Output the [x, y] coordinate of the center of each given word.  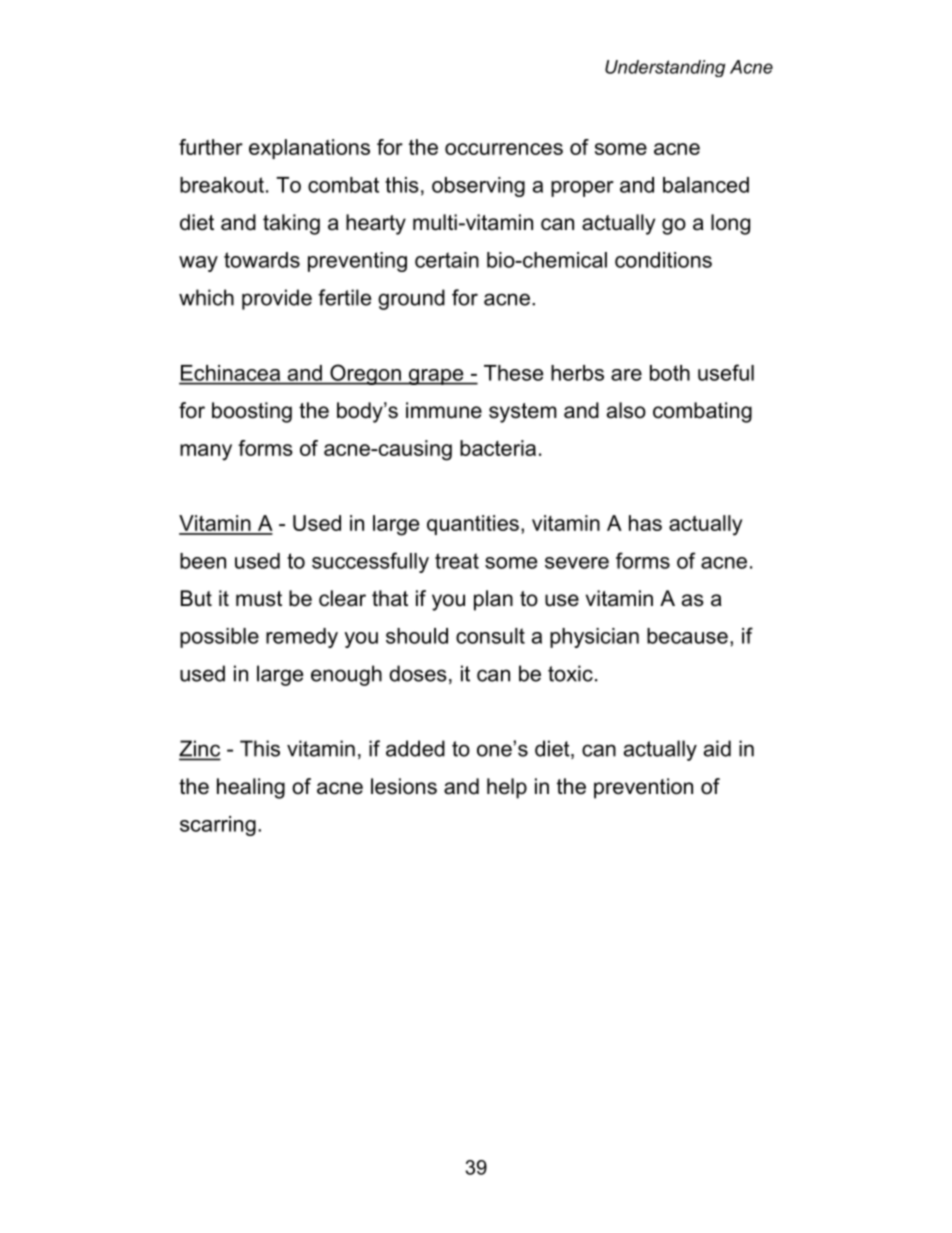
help [507, 788]
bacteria [498, 448]
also [626, 410]
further [211, 147]
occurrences [504, 149]
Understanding [665, 68]
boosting [252, 412]
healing [251, 788]
